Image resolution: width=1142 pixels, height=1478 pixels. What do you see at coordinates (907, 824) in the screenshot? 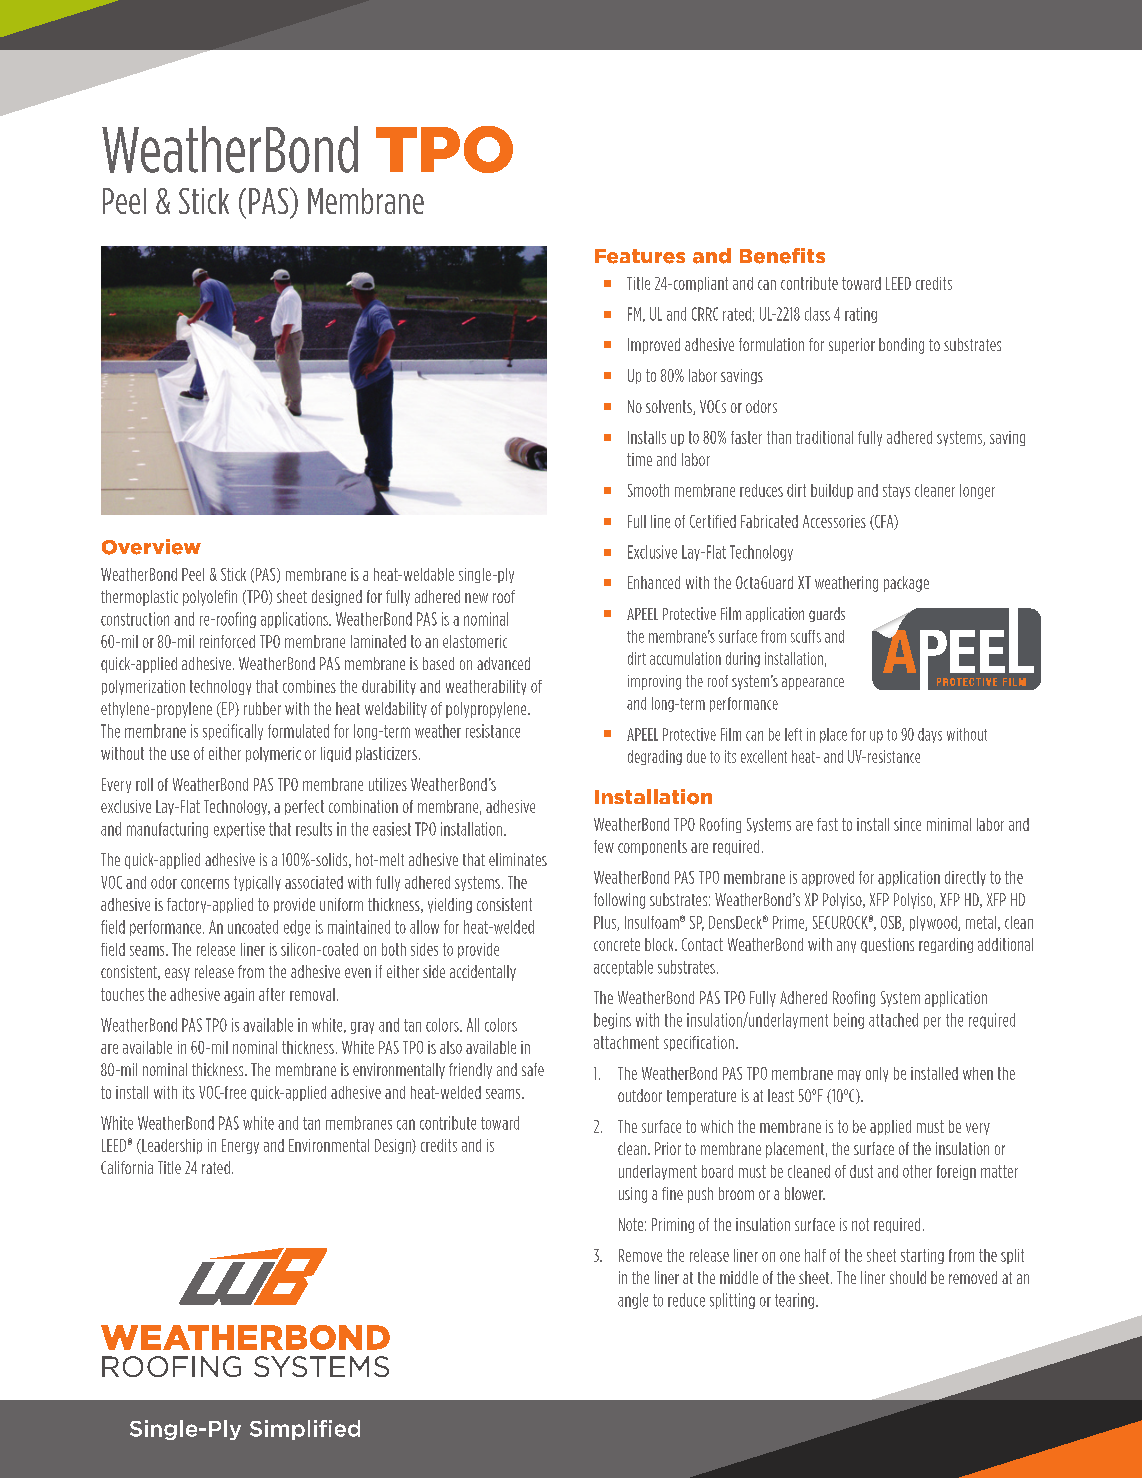
I see `since` at bounding box center [907, 824].
